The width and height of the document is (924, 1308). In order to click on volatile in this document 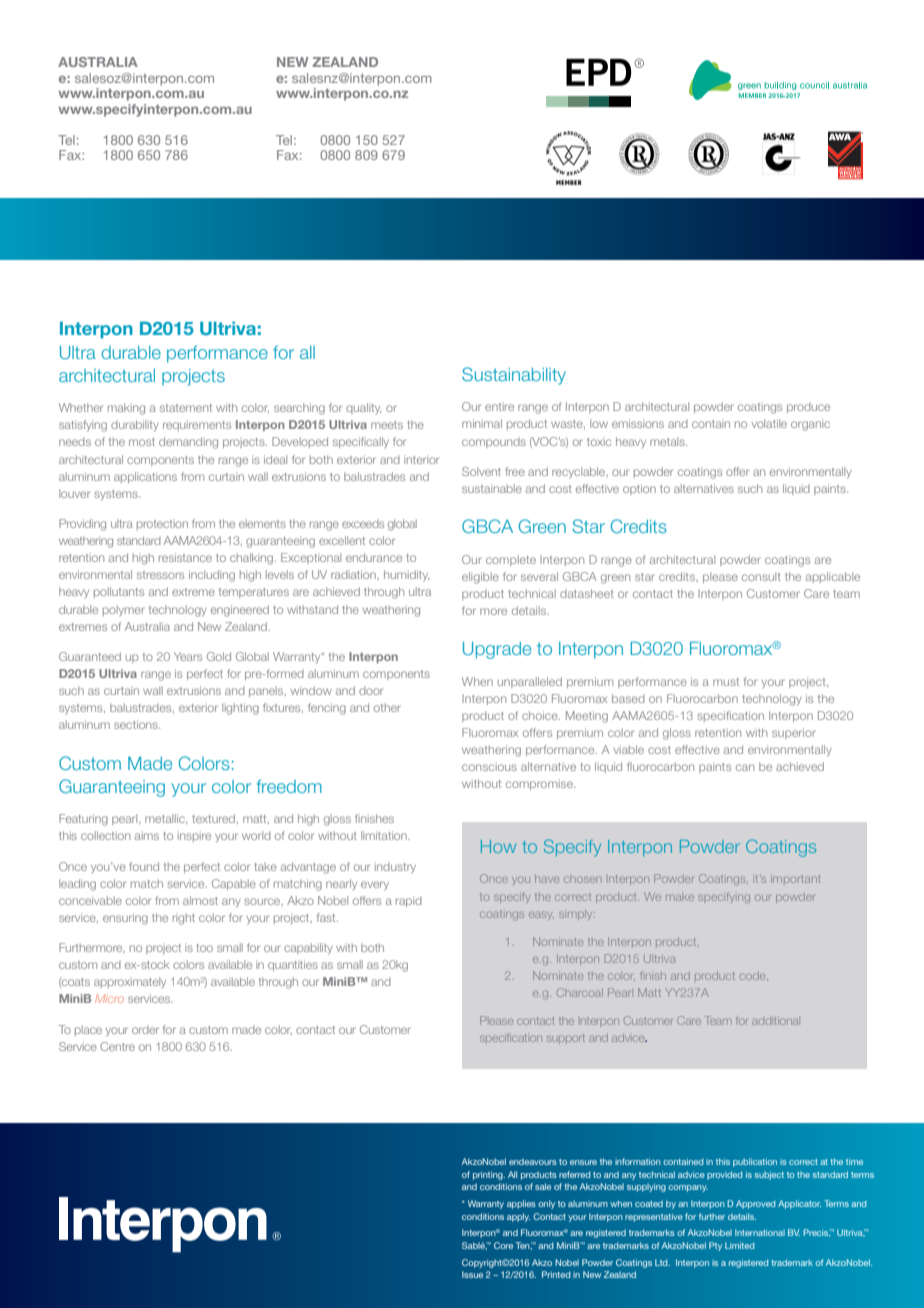, I will do `click(769, 423)`.
